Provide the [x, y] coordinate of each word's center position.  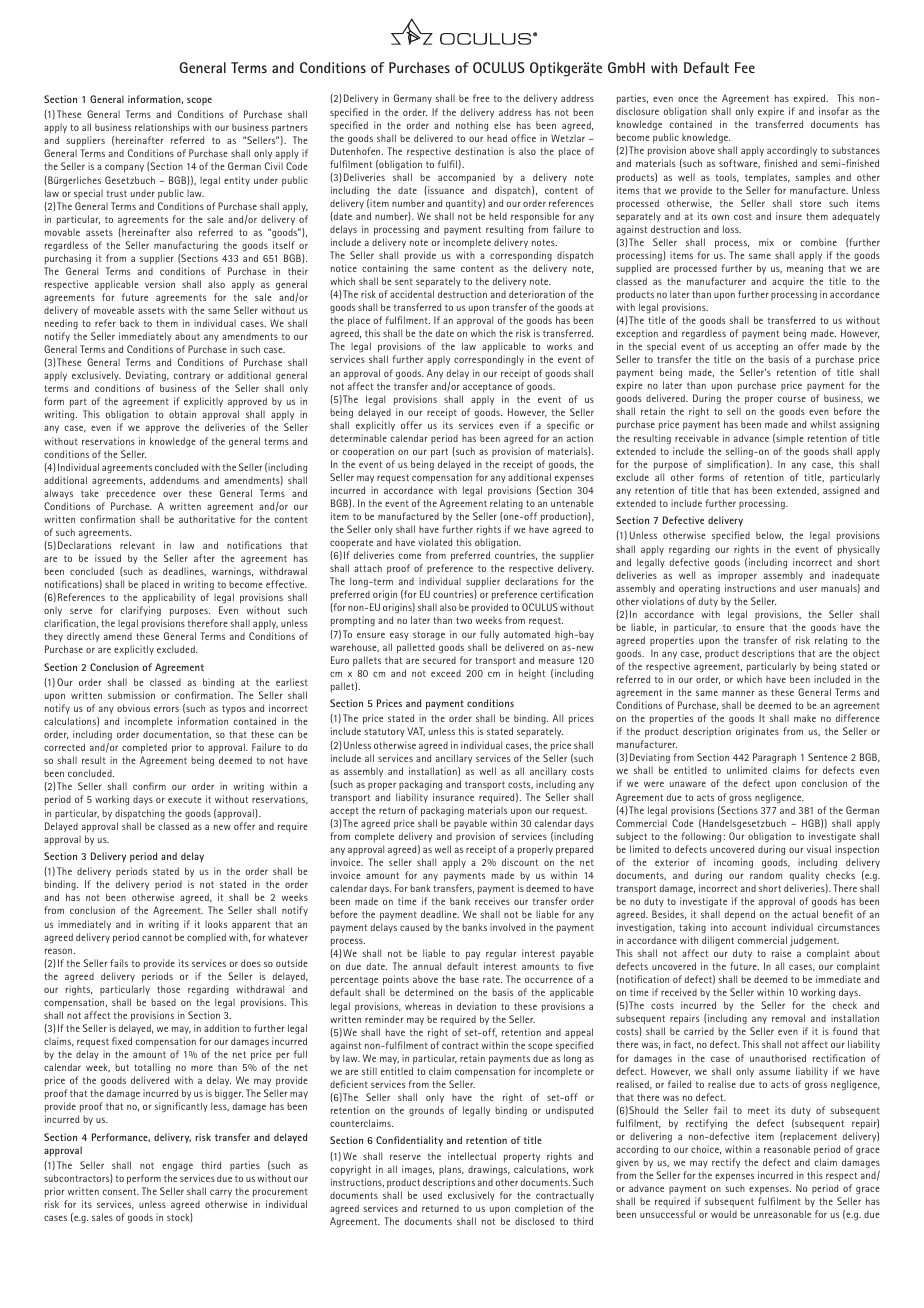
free [481, 98]
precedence [131, 494]
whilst [823, 424]
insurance [453, 797]
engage [177, 1167]
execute [185, 799]
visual [819, 849]
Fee [745, 67]
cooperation [368, 452]
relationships [162, 130]
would [724, 1214]
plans [451, 1170]
